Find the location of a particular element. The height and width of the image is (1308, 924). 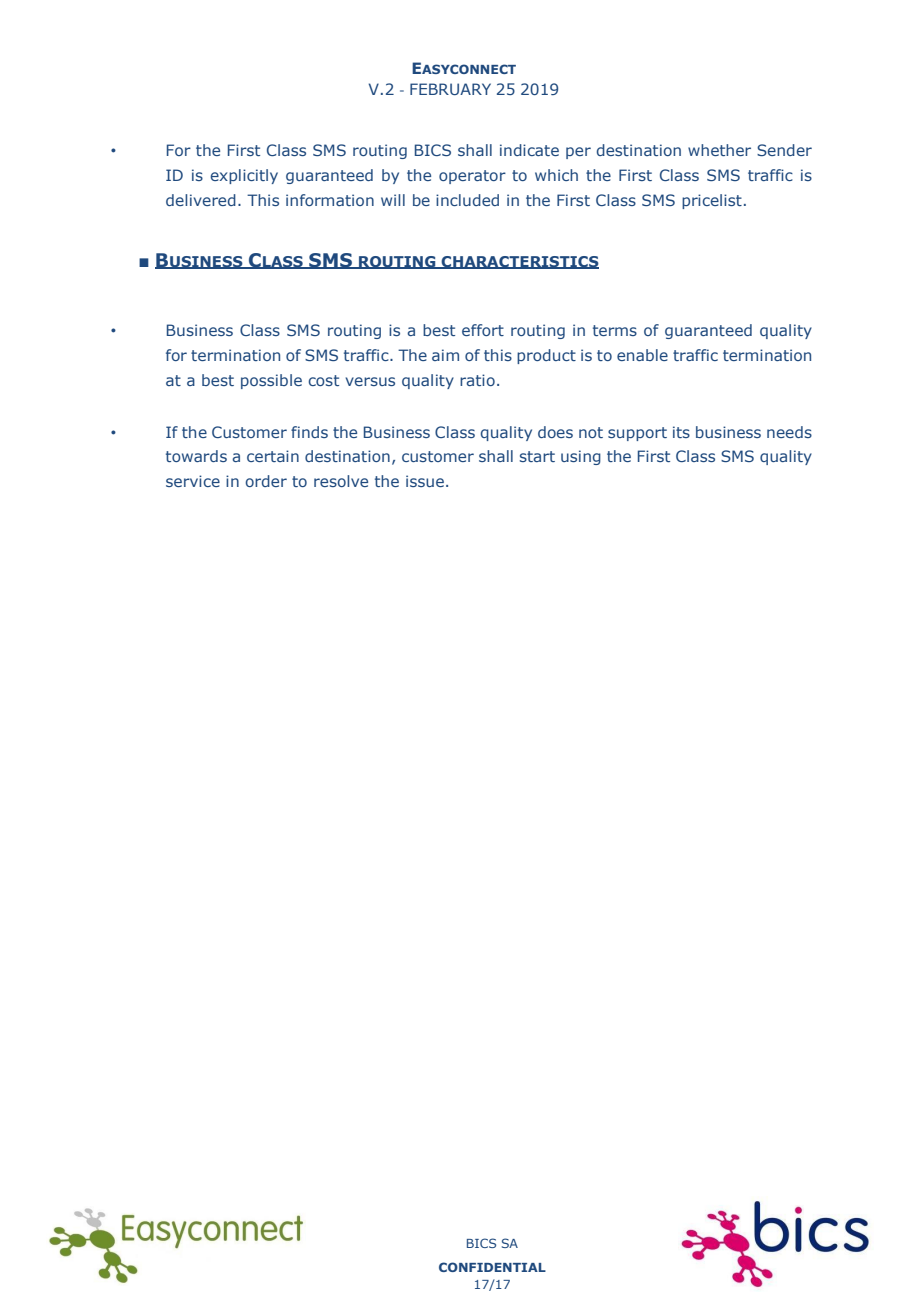

its is located at coordinates (681, 432).
